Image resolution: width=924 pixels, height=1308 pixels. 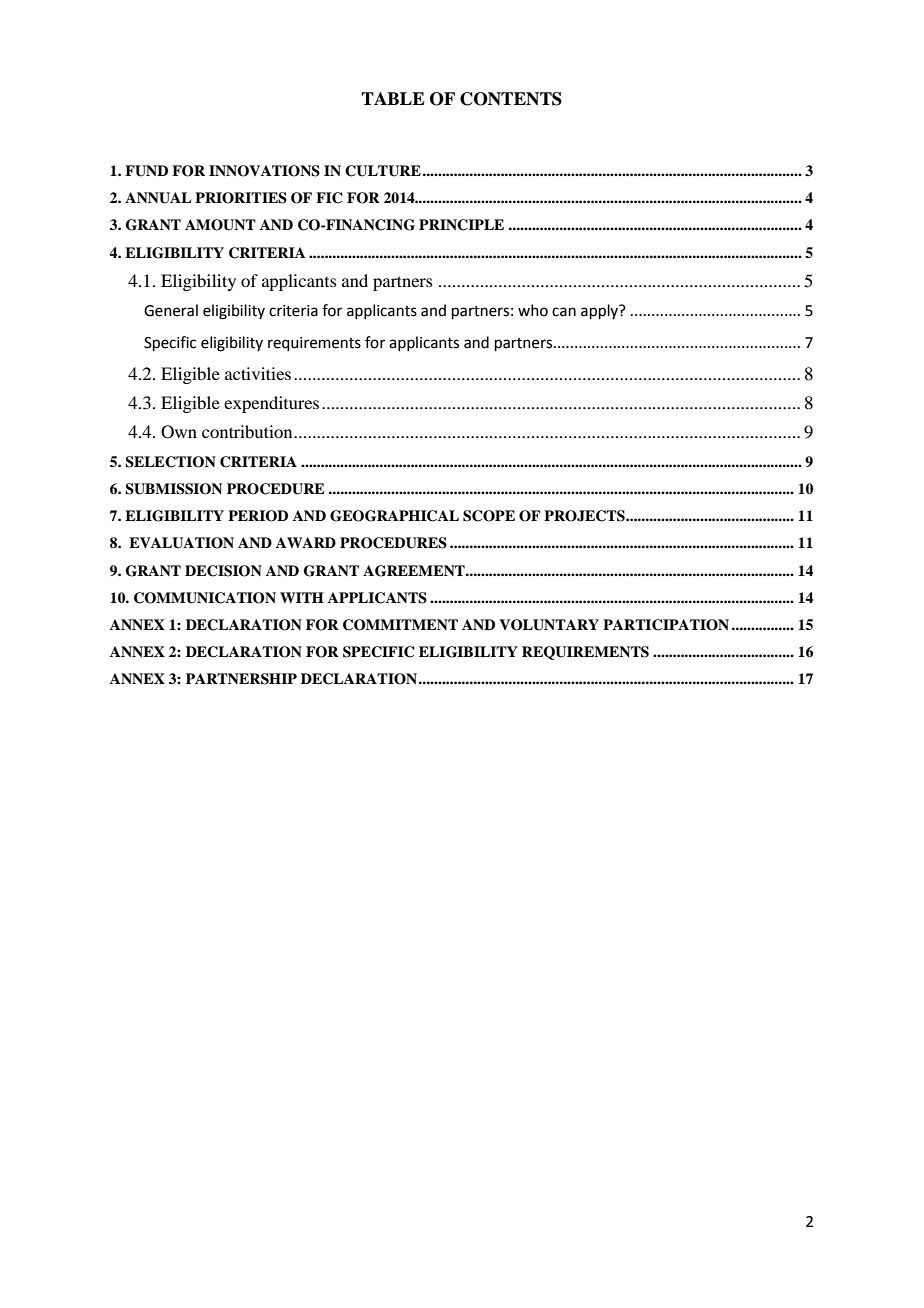 I want to click on VOLUNTARY, so click(x=549, y=625).
